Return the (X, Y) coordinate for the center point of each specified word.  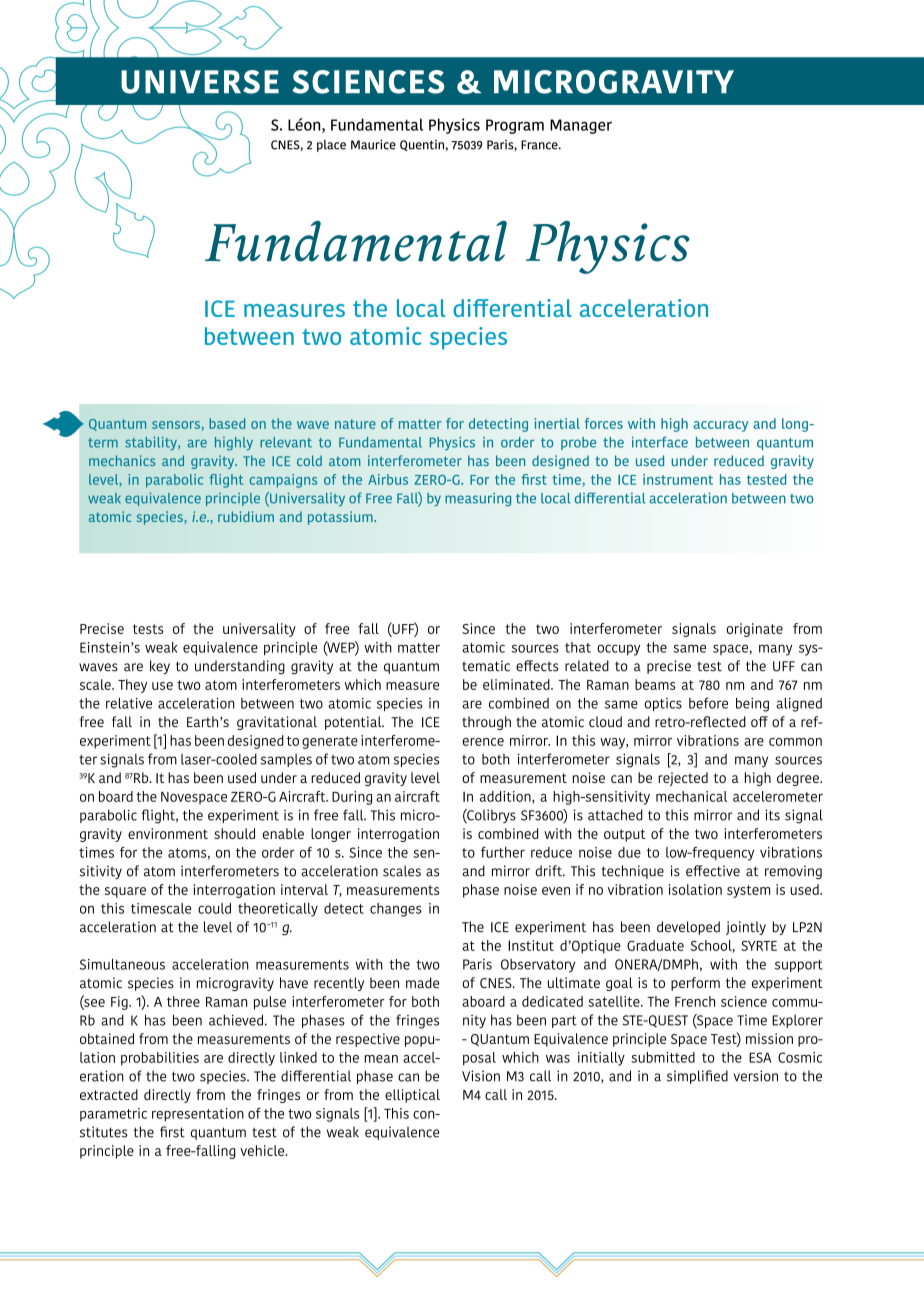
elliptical (412, 1096)
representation (198, 1115)
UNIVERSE (200, 82)
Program (515, 126)
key (160, 667)
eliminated (517, 684)
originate (755, 630)
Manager (581, 126)
